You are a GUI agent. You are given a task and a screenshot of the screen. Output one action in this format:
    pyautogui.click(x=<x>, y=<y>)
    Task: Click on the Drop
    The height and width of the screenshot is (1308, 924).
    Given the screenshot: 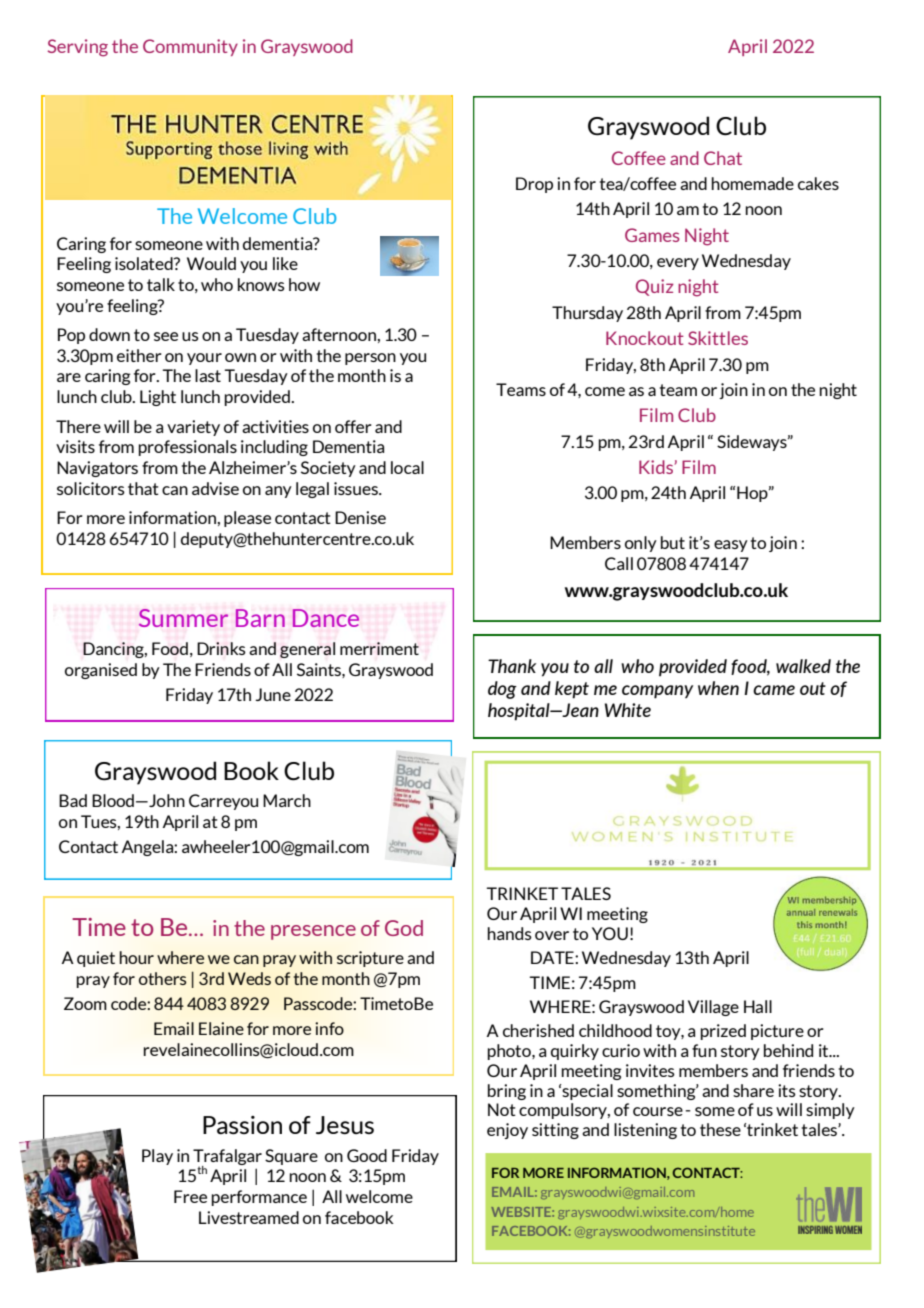 What is the action you would take?
    pyautogui.click(x=534, y=185)
